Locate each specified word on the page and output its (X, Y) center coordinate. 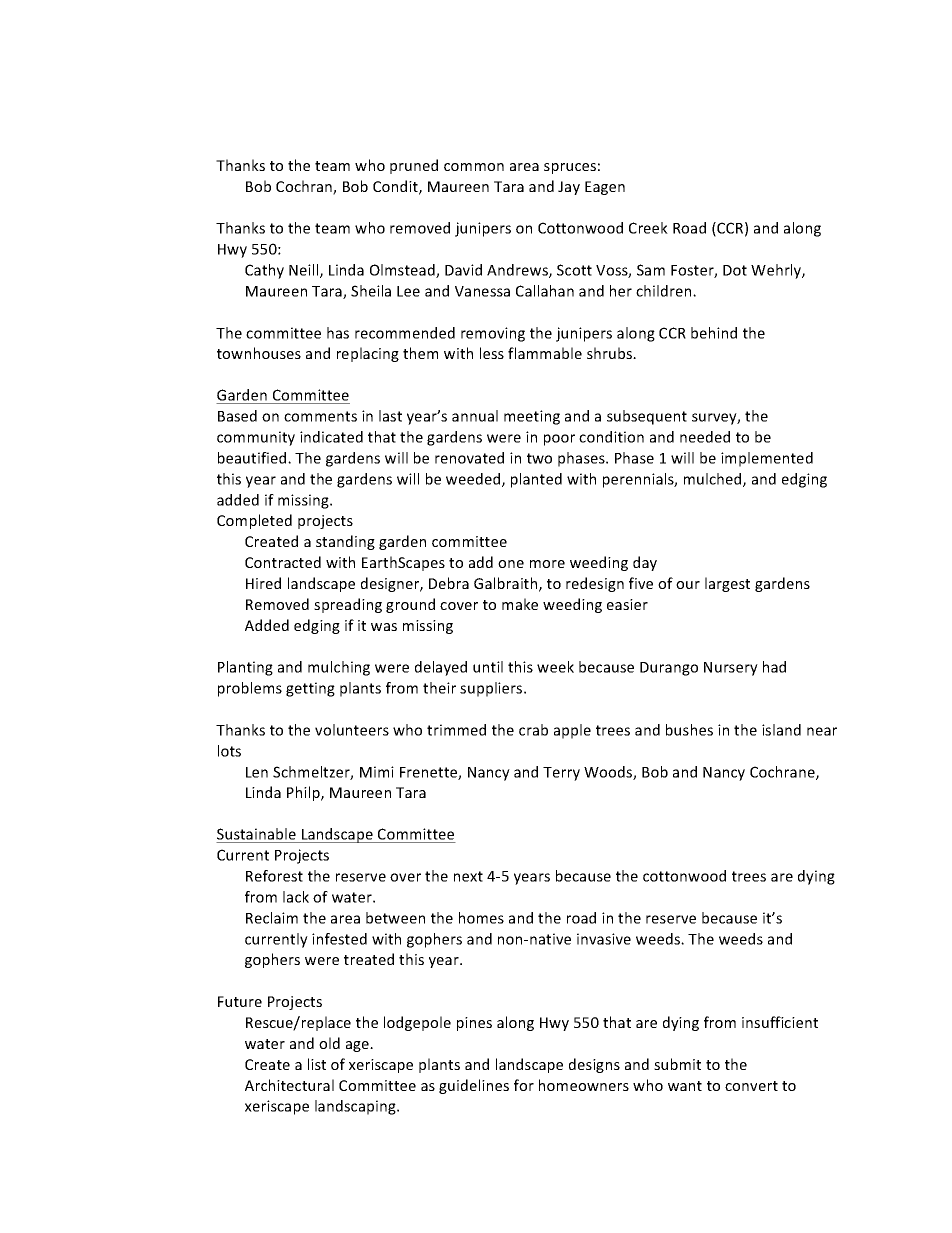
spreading (348, 605)
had (774, 667)
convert (751, 1086)
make (520, 604)
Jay (569, 188)
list (317, 1064)
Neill (305, 271)
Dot (735, 270)
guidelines (474, 1086)
